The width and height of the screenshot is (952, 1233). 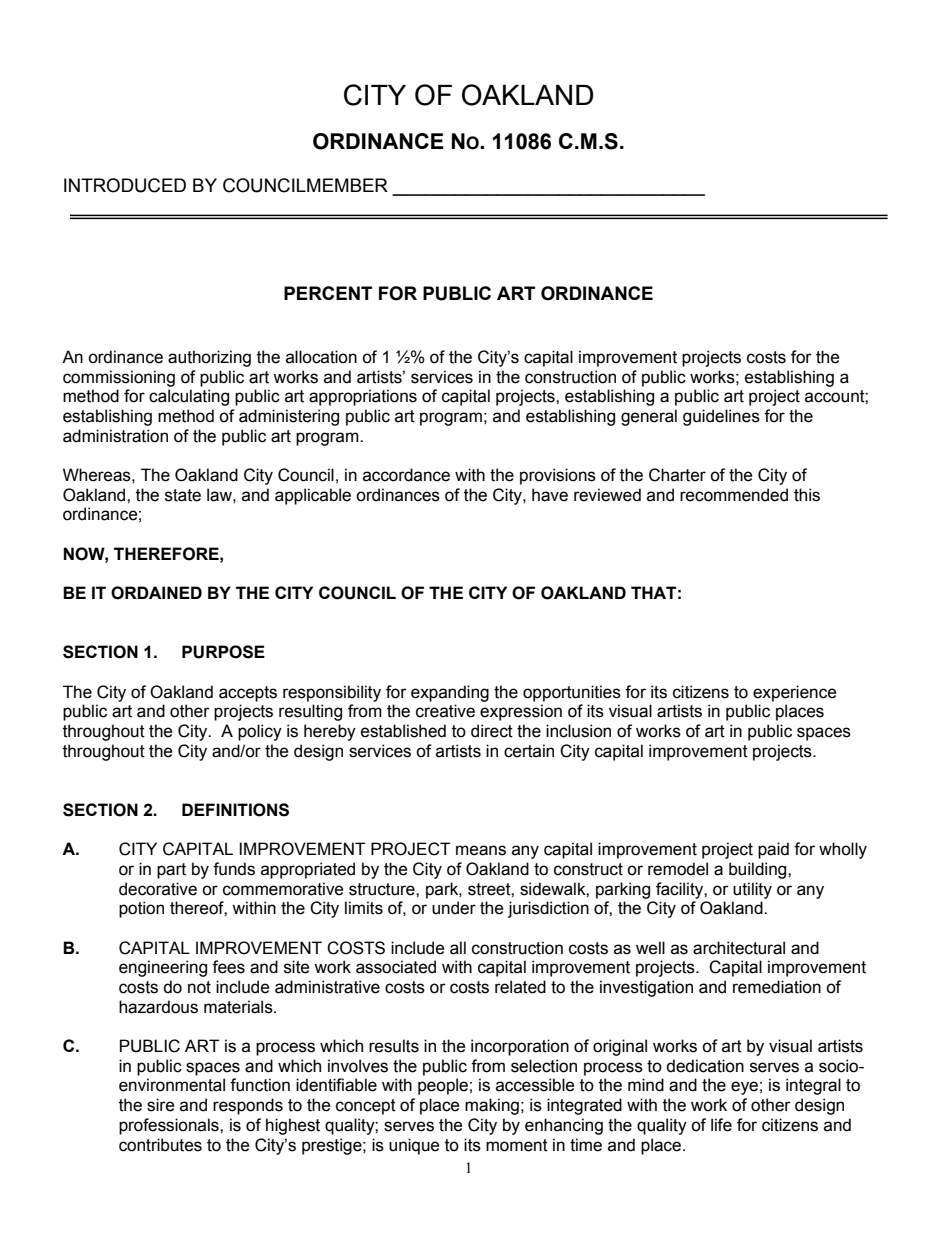 What do you see at coordinates (125, 185) in the screenshot?
I see `INTRODUCED` at bounding box center [125, 185].
